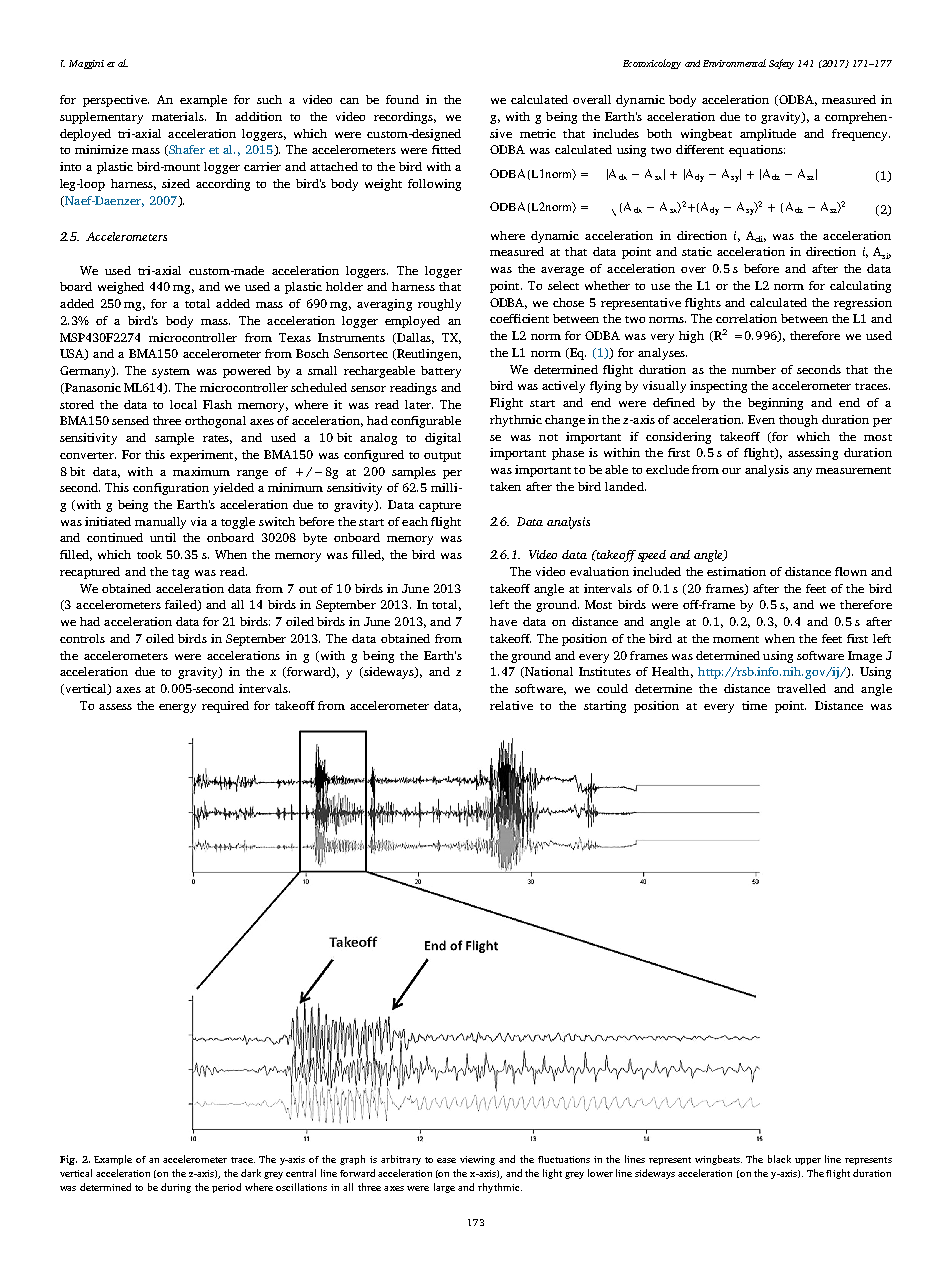 The height and width of the screenshot is (1270, 952). I want to click on energy, so click(177, 708).
